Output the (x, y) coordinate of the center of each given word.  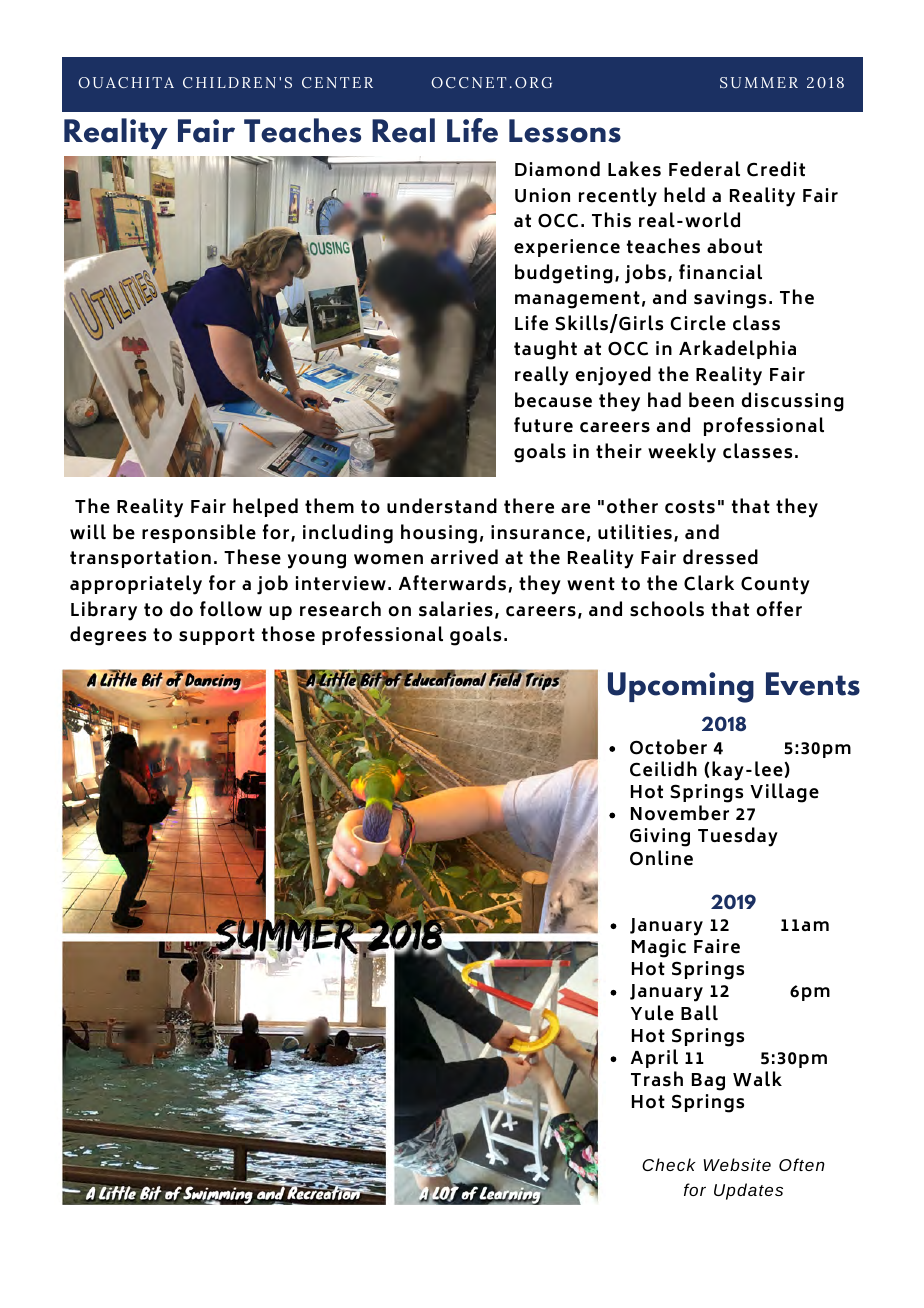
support (217, 636)
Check (669, 1164)
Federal (704, 169)
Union (542, 195)
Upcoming (681, 687)
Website (737, 1164)
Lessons (565, 131)
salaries (456, 609)
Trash (657, 1079)
